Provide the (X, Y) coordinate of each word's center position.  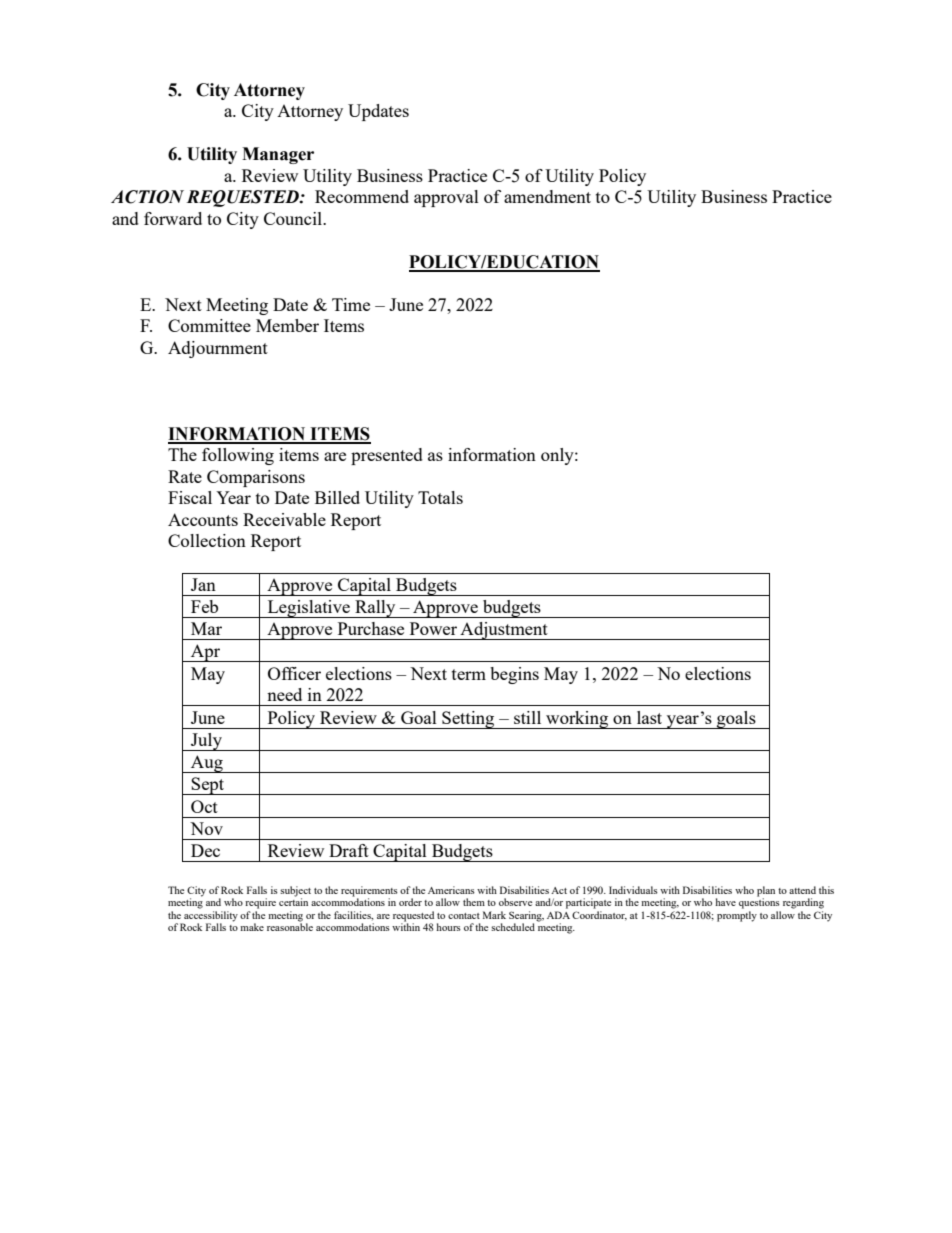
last (649, 717)
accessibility (211, 916)
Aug (207, 764)
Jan (203, 584)
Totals (440, 497)
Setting (468, 720)
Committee (209, 325)
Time (351, 304)
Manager (278, 155)
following (238, 456)
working (577, 720)
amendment (547, 196)
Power (433, 628)
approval (446, 198)
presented (387, 456)
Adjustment (504, 631)
